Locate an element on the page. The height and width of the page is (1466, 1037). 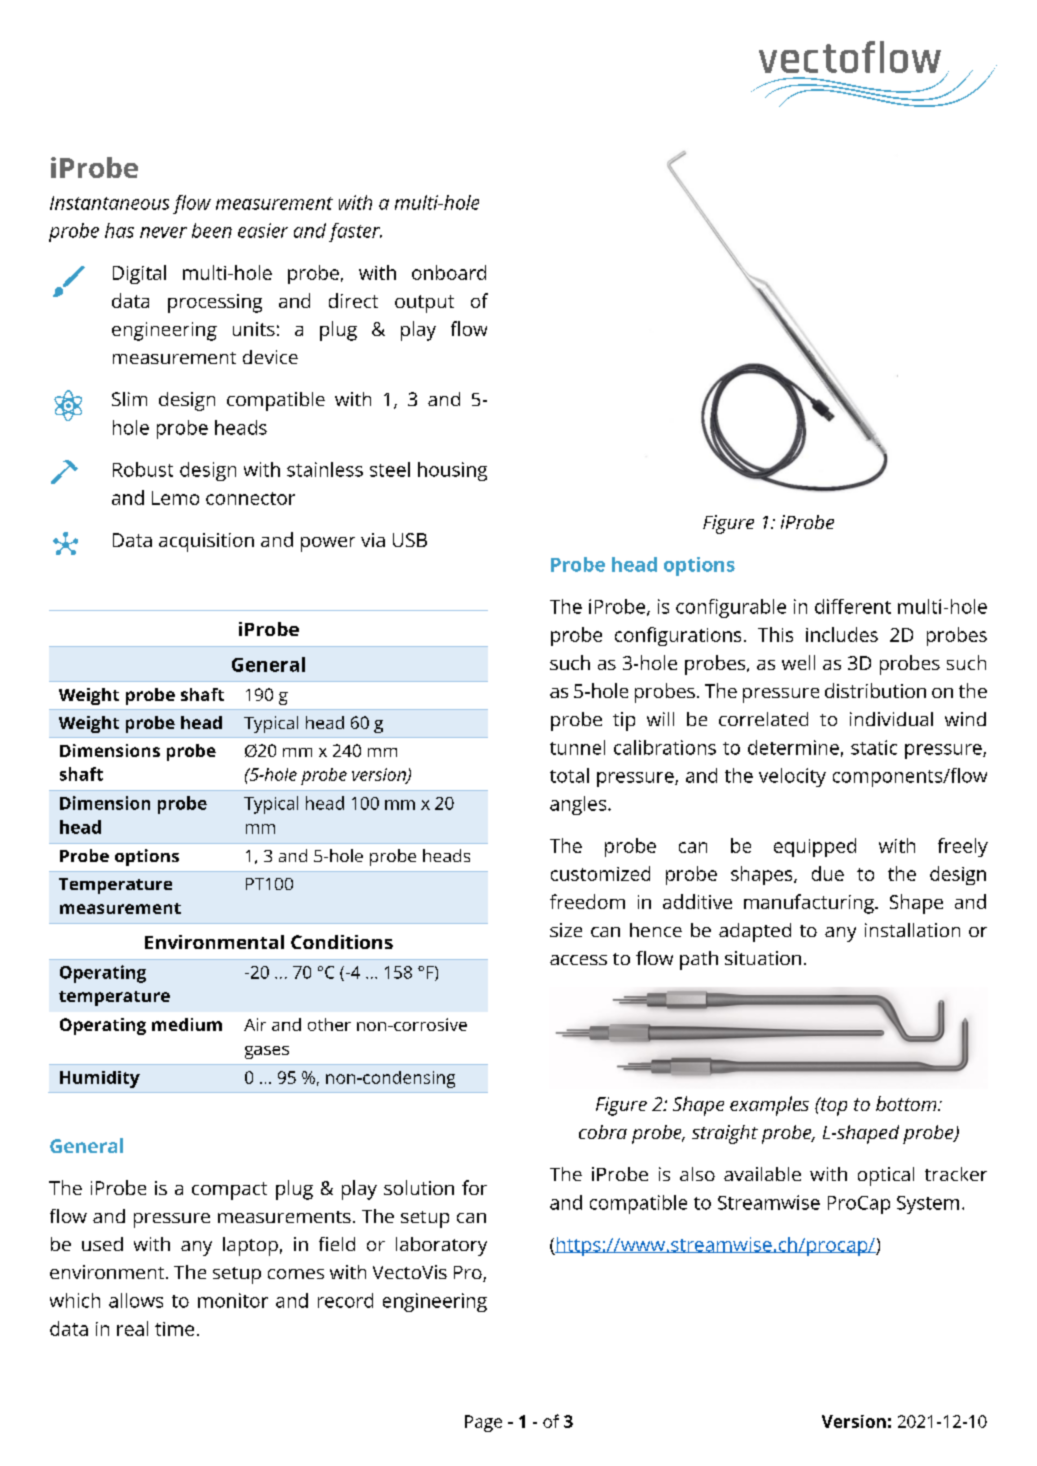
angles is located at coordinates (579, 805).
